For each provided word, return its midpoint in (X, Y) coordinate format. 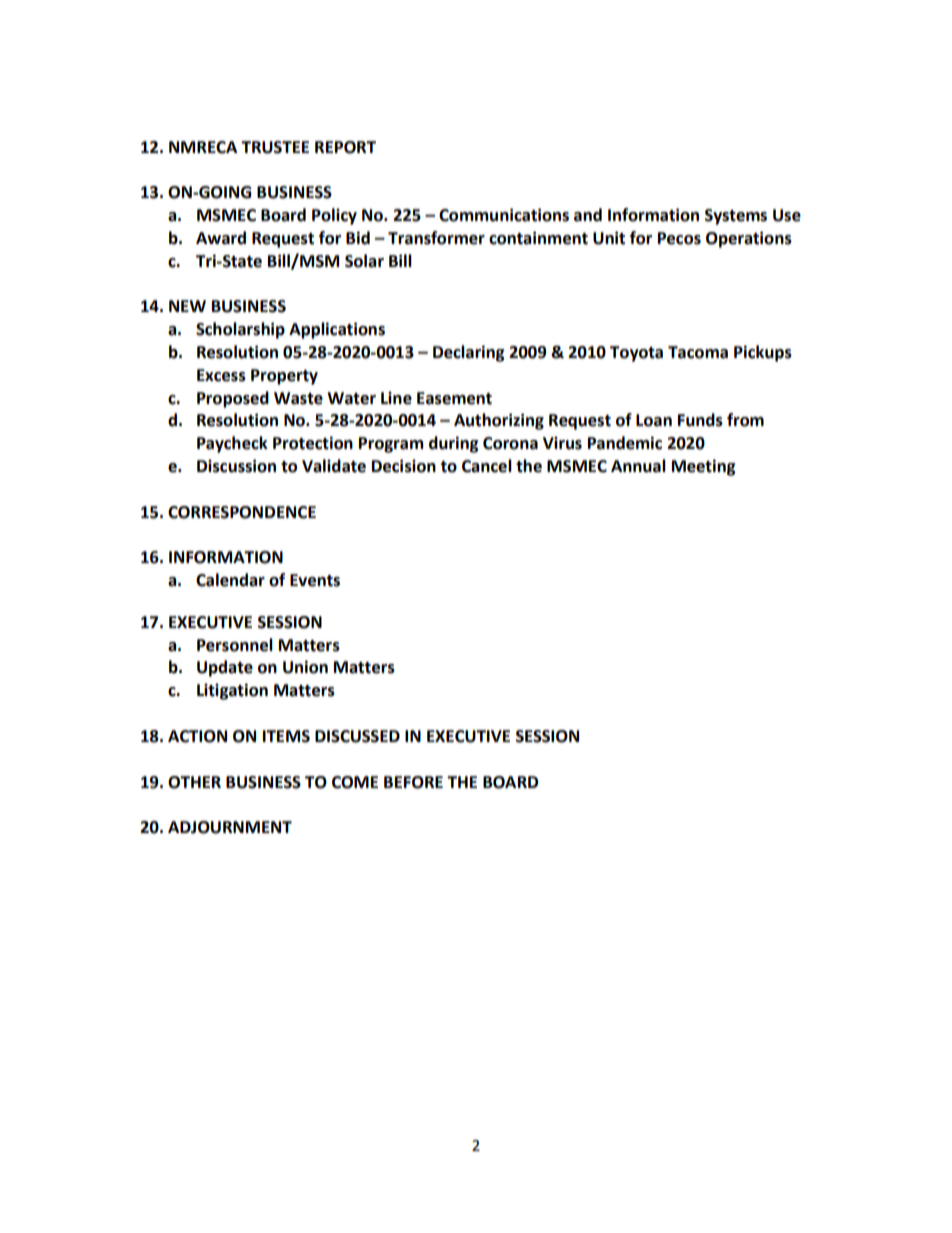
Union (305, 667)
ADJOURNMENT (230, 827)
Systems (736, 217)
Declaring (469, 353)
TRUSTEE (275, 147)
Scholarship (240, 330)
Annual (638, 466)
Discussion (236, 466)
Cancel (487, 466)
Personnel (235, 645)
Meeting (704, 467)
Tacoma (698, 352)
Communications (504, 215)
